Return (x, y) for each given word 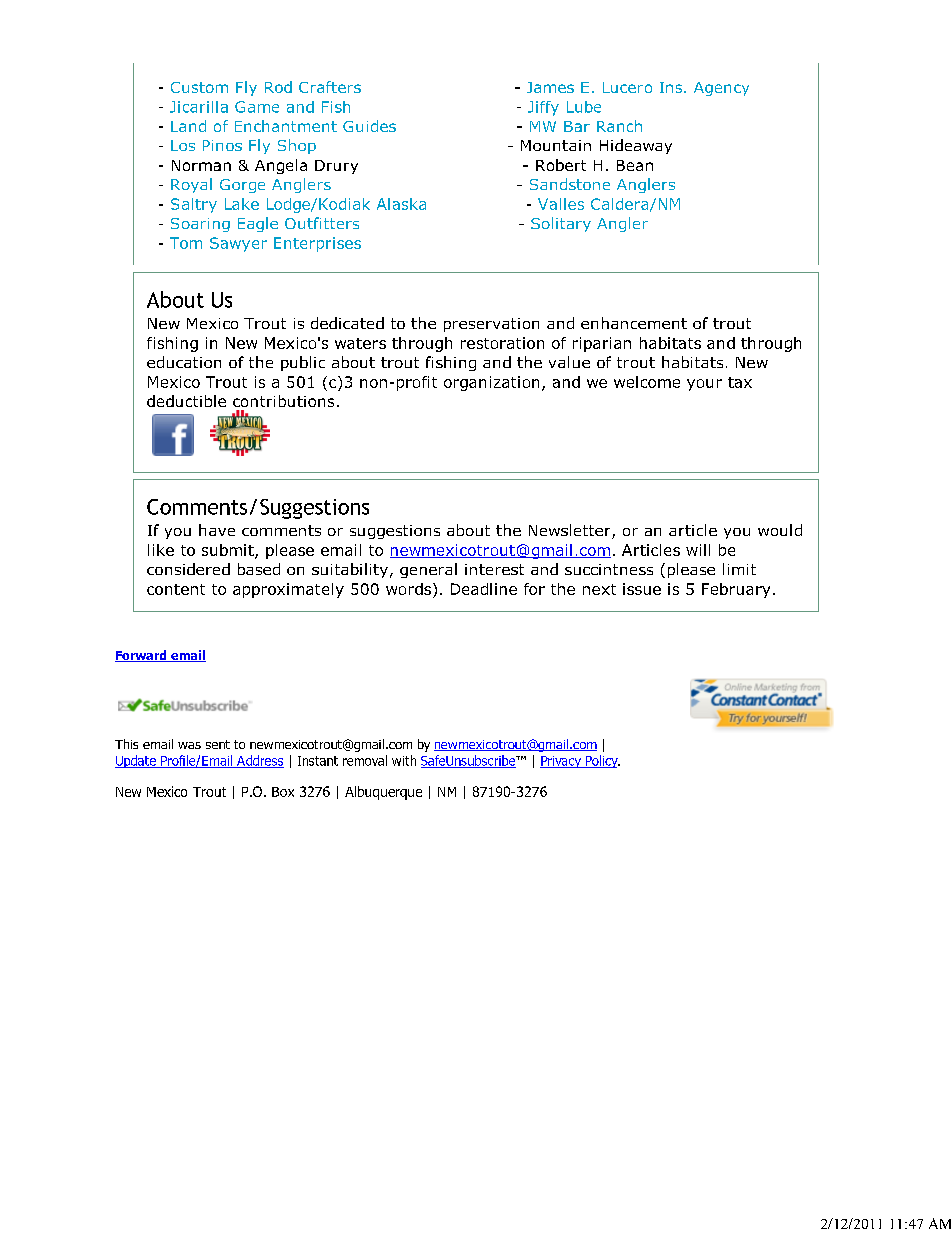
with (404, 760)
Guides (369, 126)
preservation (491, 325)
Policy (601, 761)
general (428, 570)
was (189, 745)
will (698, 550)
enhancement (634, 323)
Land (188, 126)
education (184, 362)
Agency (721, 89)
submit (229, 551)
